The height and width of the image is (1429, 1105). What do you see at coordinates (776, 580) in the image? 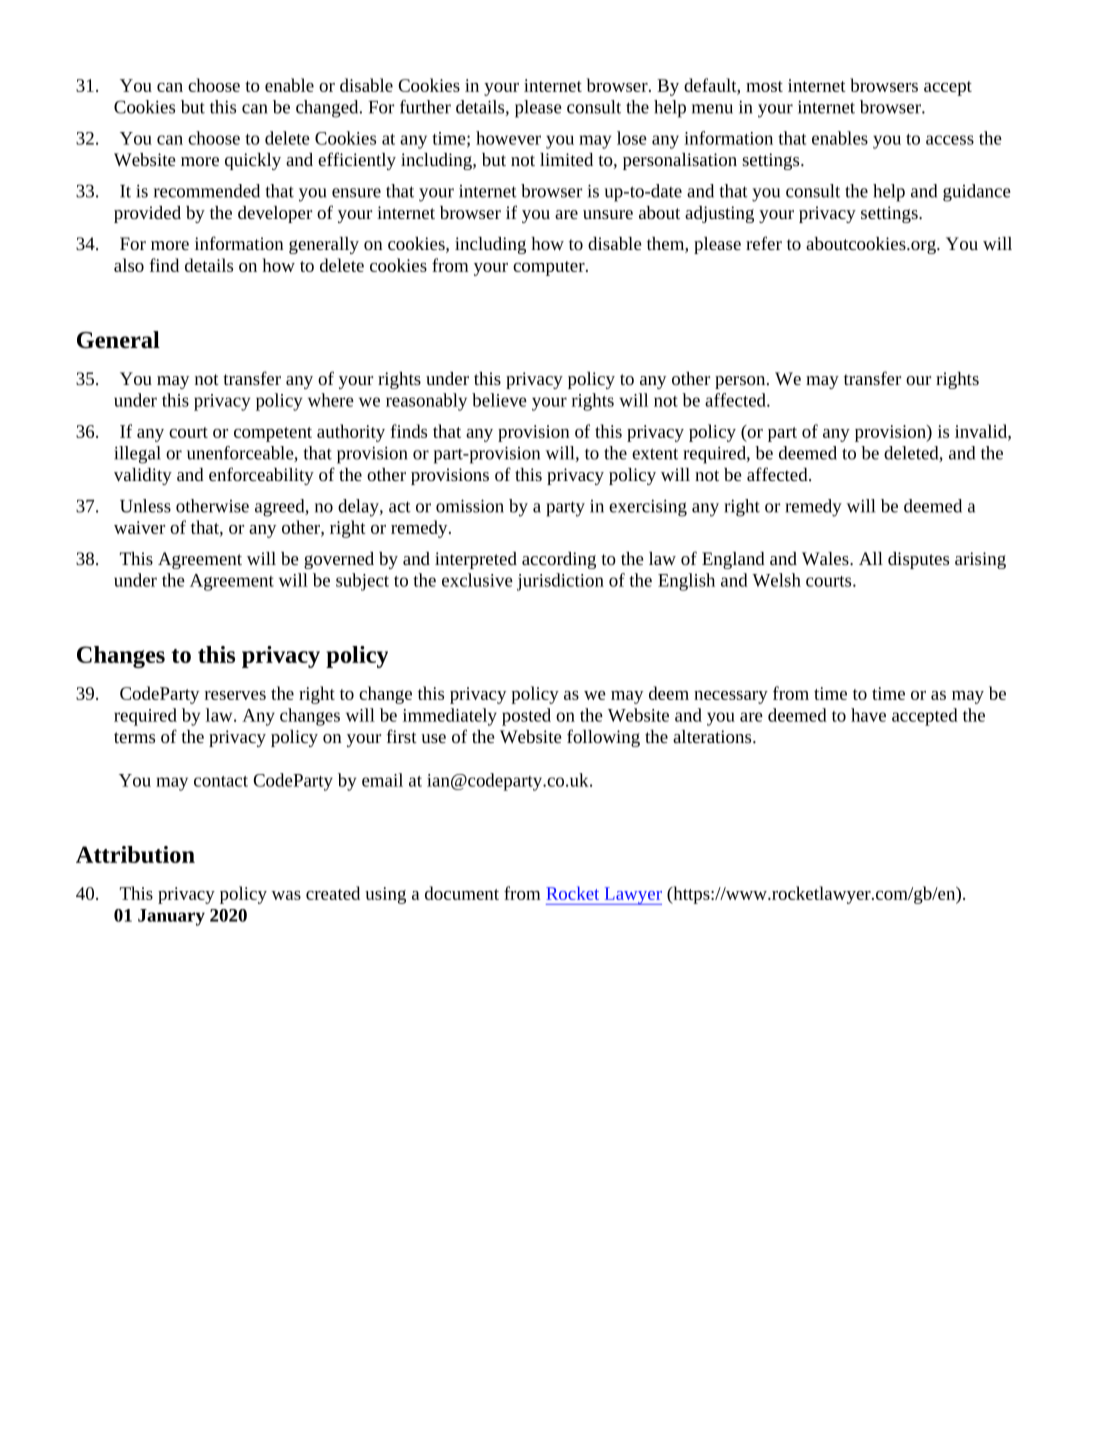
I see `Welsh` at bounding box center [776, 580].
